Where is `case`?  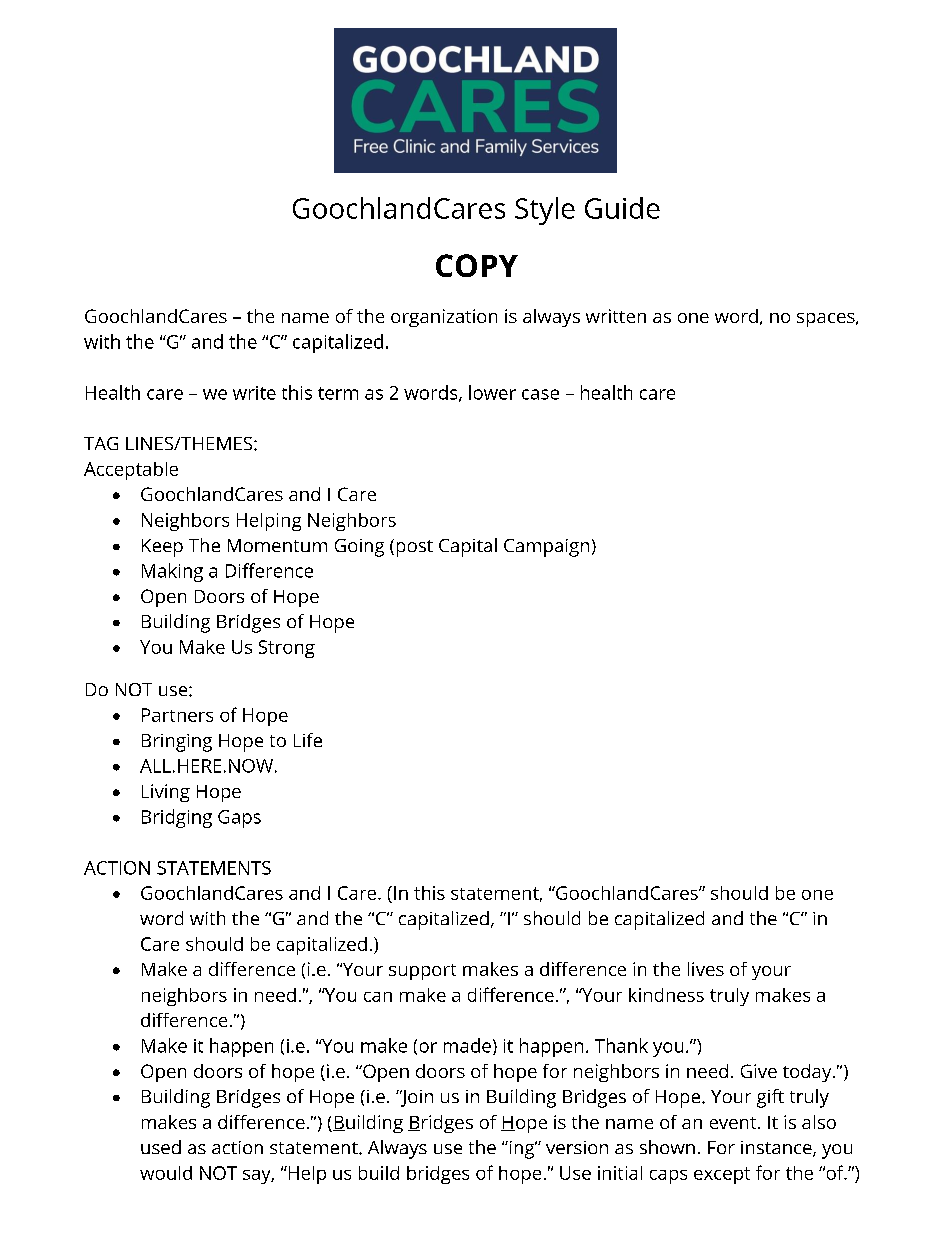 case is located at coordinates (540, 394).
